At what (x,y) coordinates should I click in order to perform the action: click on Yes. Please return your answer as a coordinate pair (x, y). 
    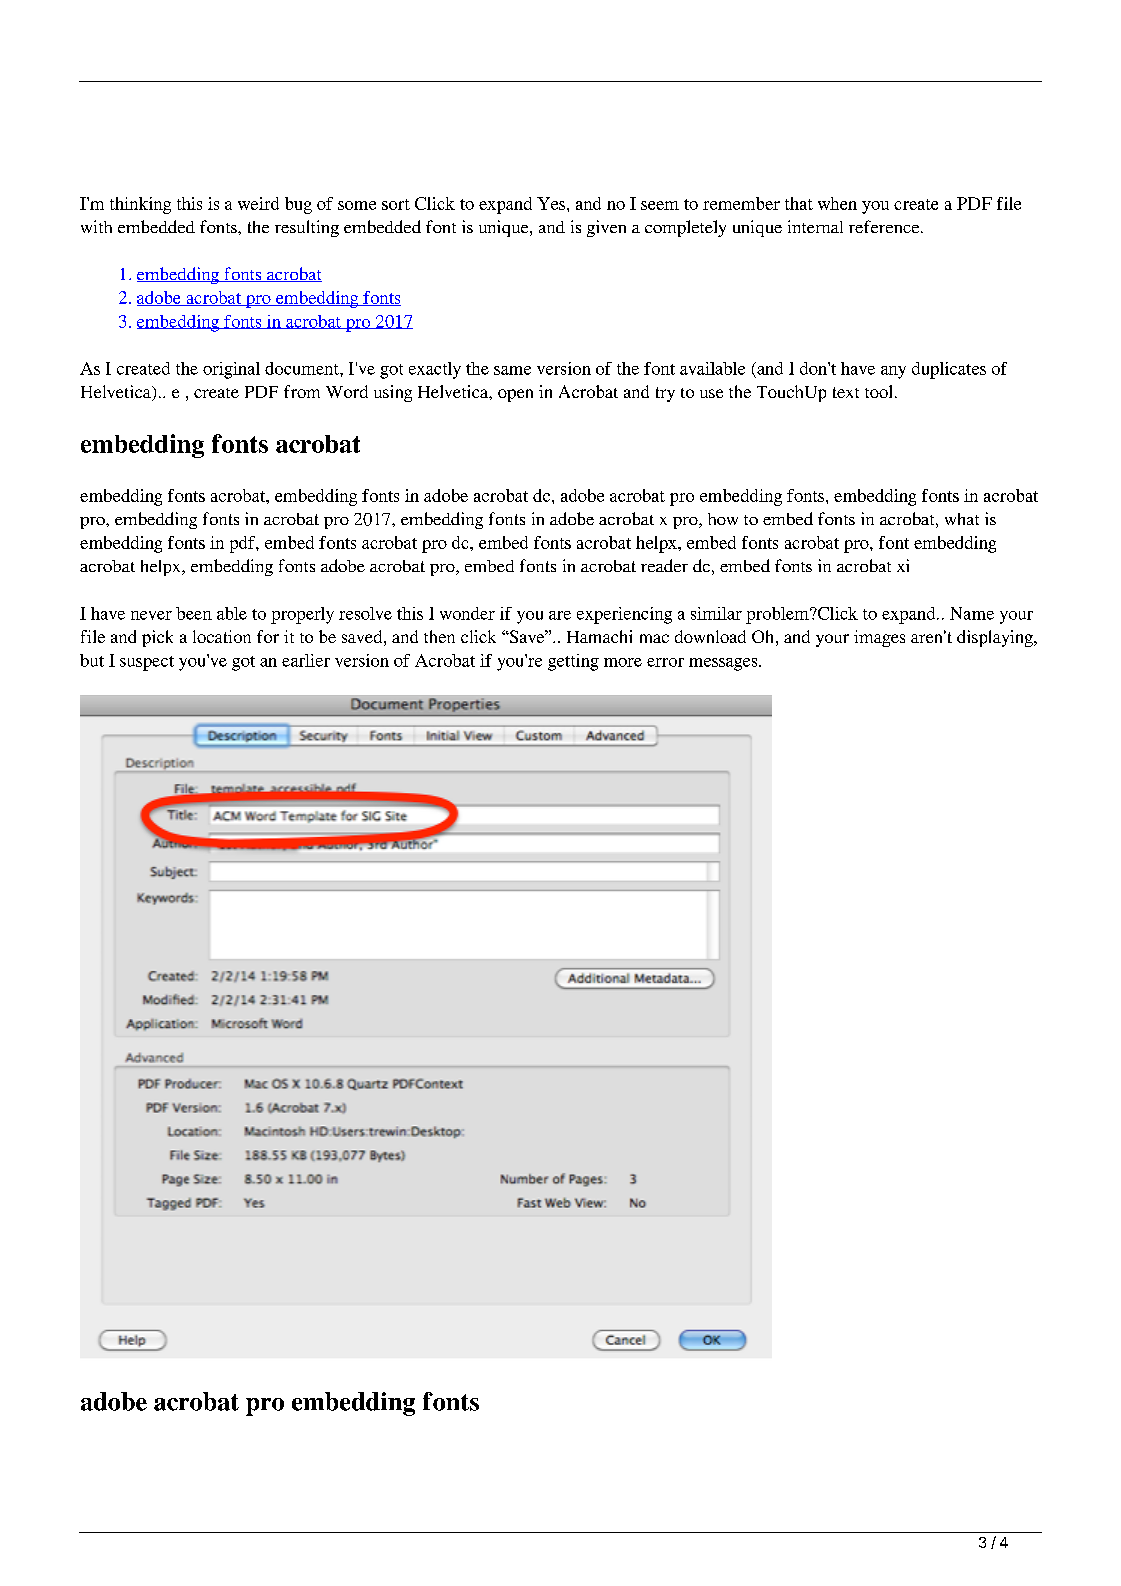
    Looking at the image, I should click on (552, 203).
